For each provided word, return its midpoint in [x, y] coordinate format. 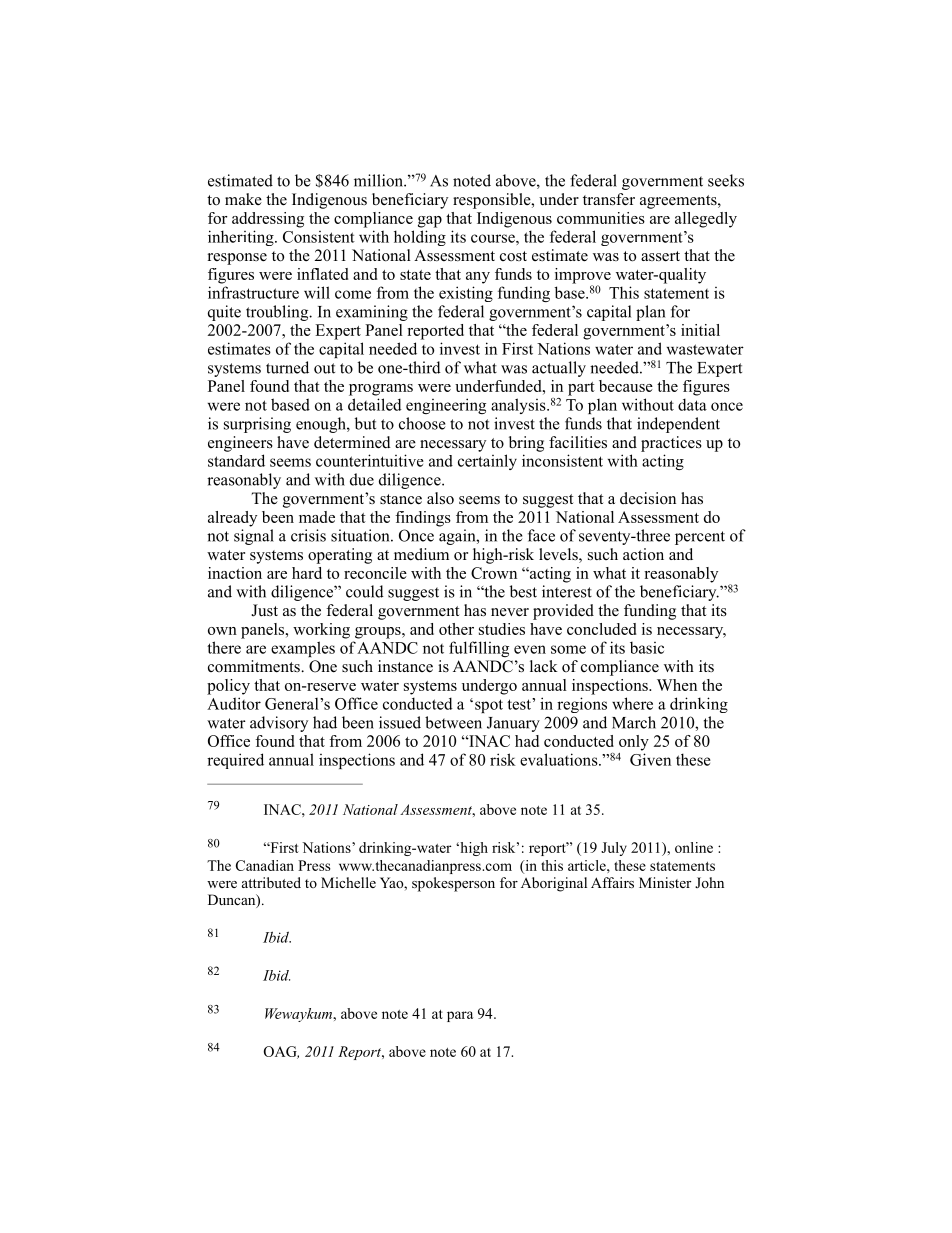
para [460, 1016]
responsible [493, 201]
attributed [271, 882]
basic [647, 648]
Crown [494, 573]
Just [264, 610]
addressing [268, 220]
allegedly [706, 220]
